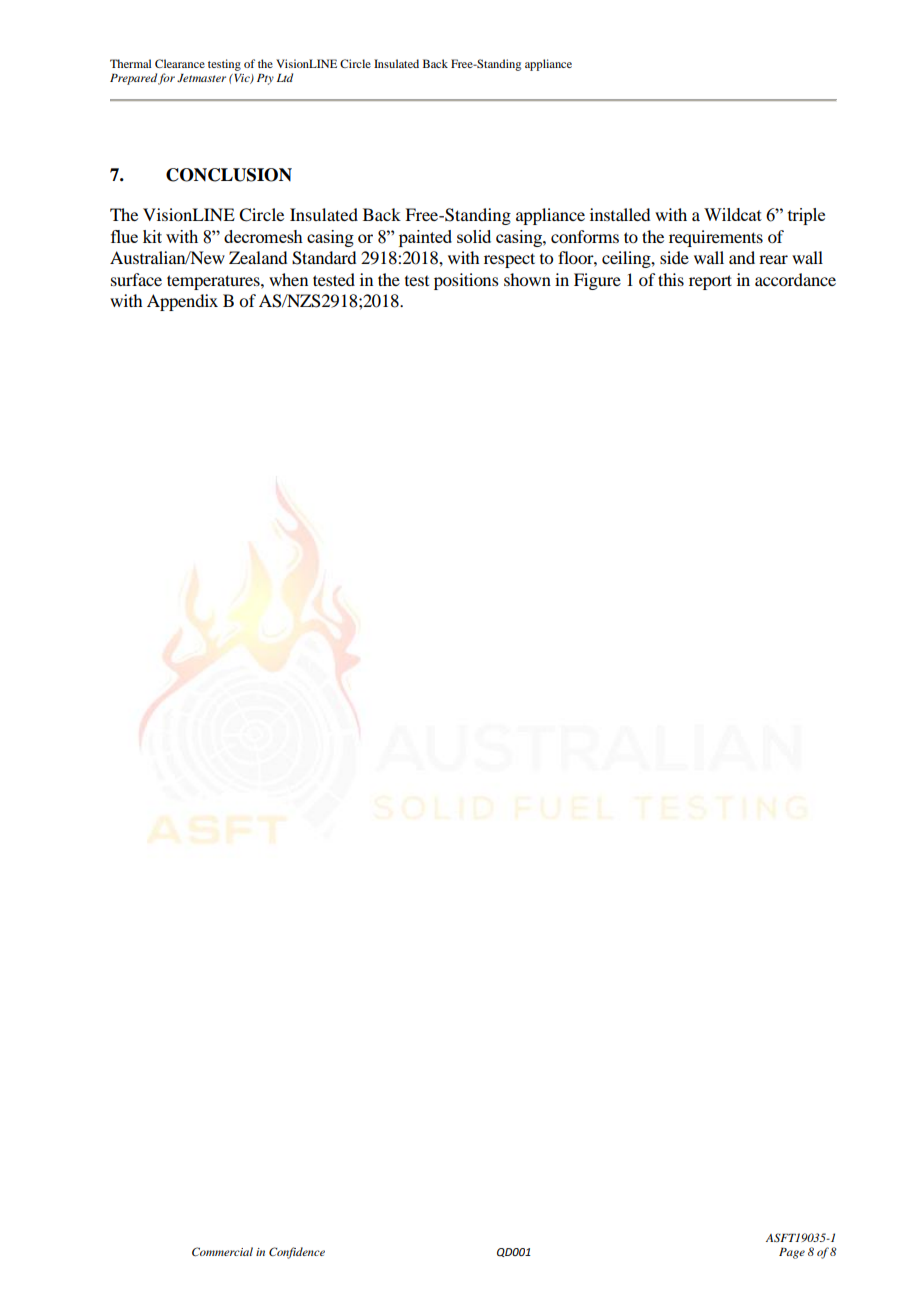 Image resolution: width=924 pixels, height=1308 pixels. Describe the element at coordinates (792, 1253) in the document. I see `Page` at that location.
